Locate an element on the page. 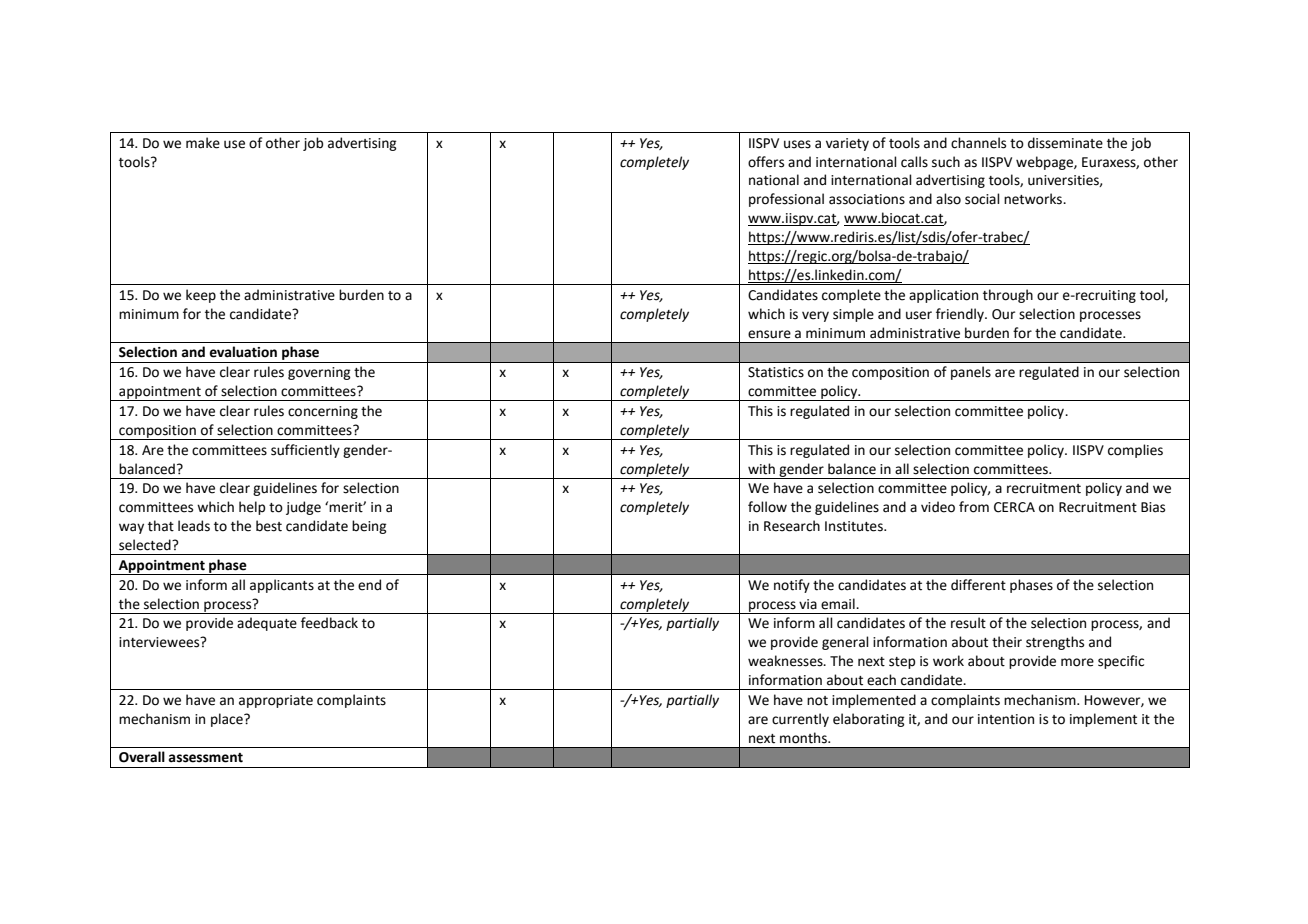 The width and height of the image is (1308, 924). disseminate is located at coordinates (1065, 143).
